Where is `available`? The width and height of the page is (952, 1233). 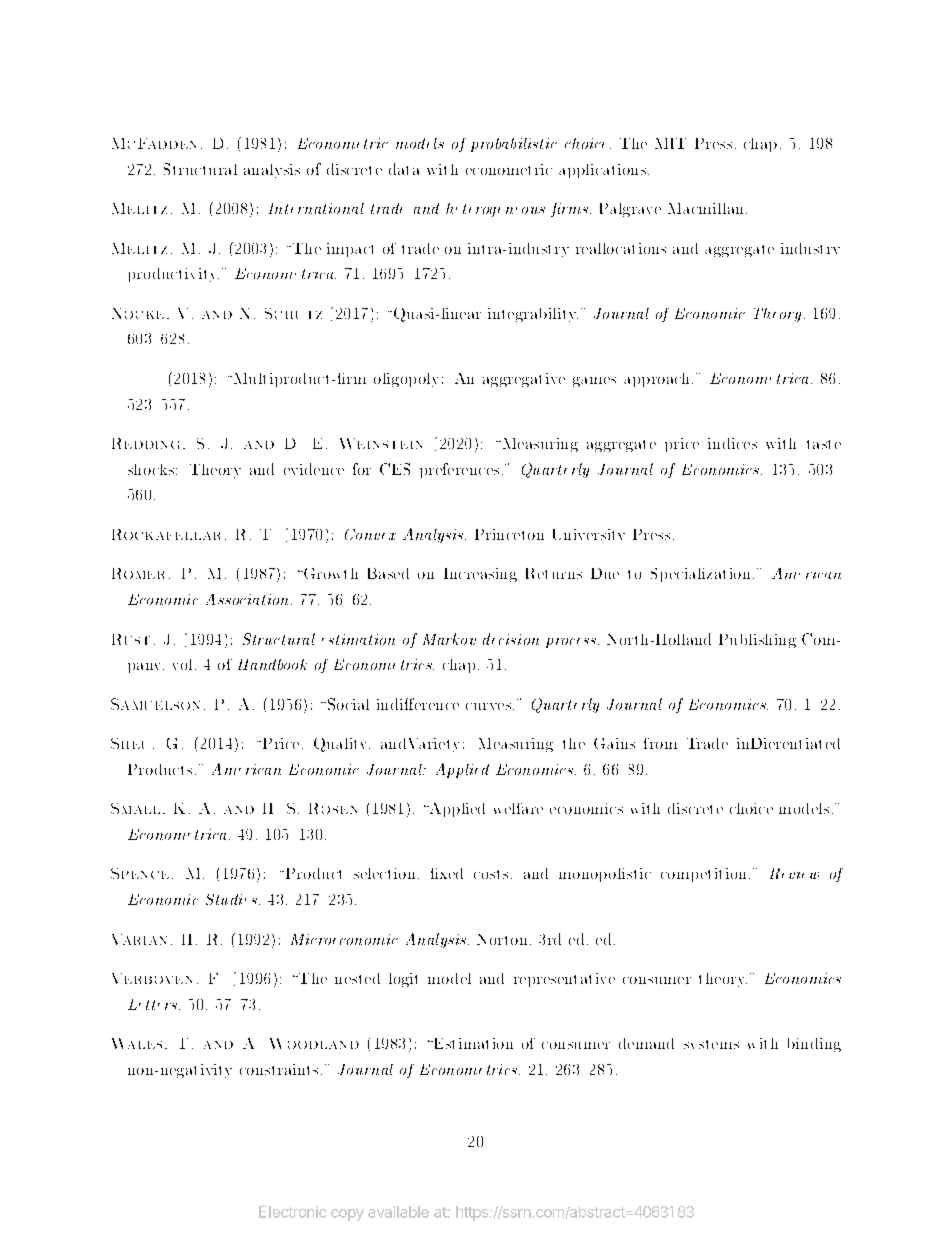 available is located at coordinates (398, 1212).
